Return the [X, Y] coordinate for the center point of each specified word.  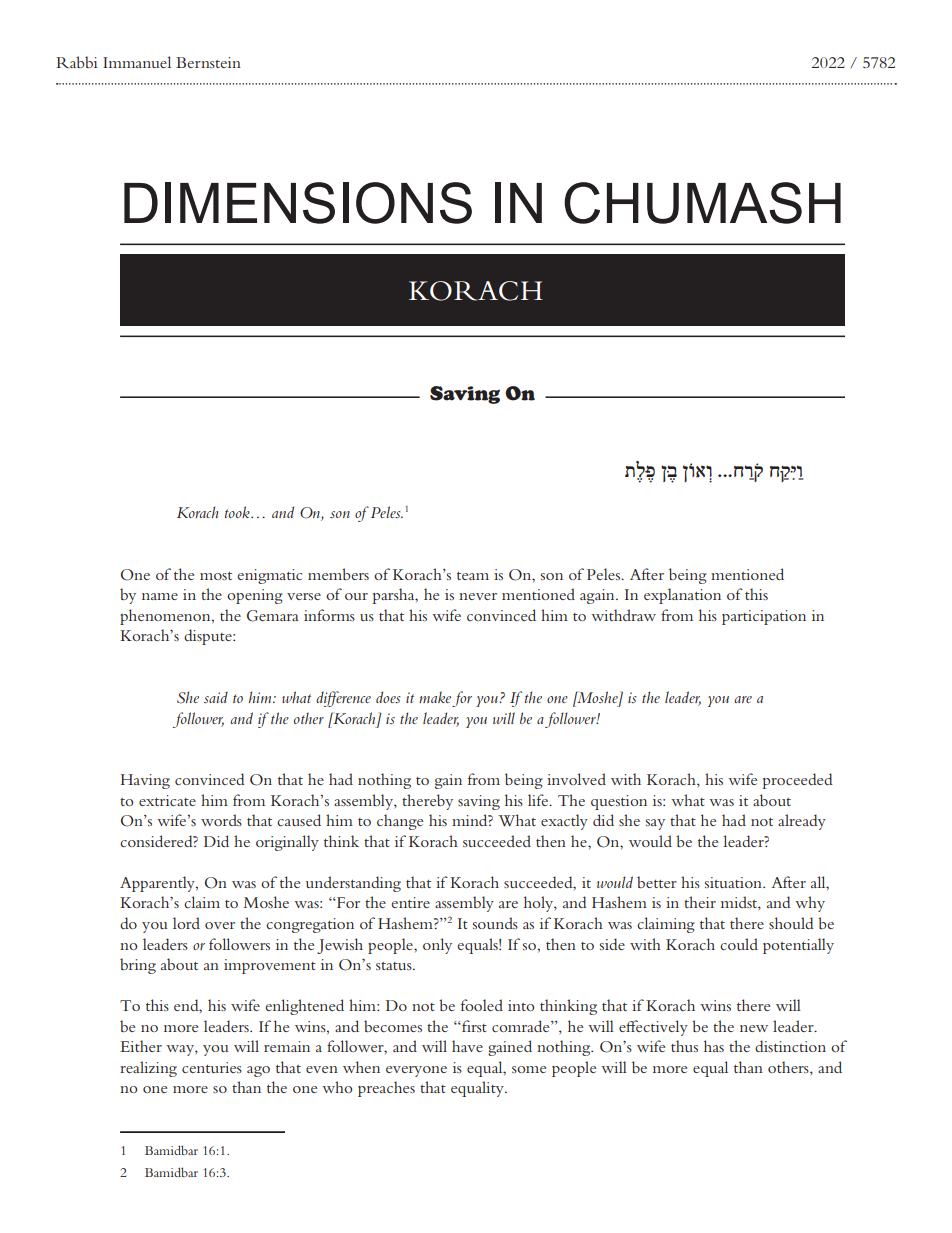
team [473, 576]
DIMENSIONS [298, 203]
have [467, 1046]
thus [684, 1046]
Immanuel [137, 62]
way [181, 1050]
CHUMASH [702, 203]
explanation [682, 596]
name [160, 596]
